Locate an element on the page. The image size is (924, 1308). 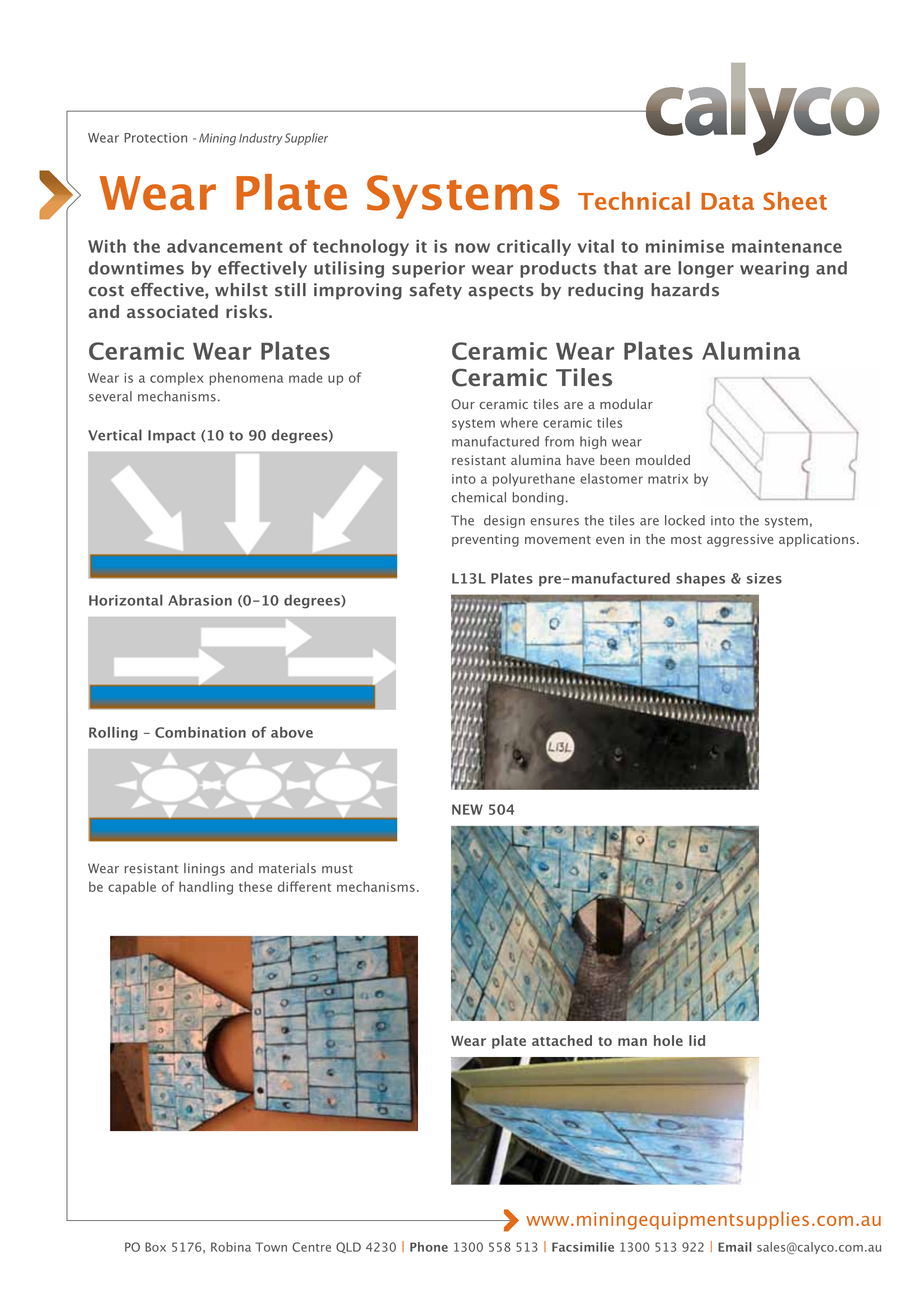
aggressive is located at coordinates (740, 540).
